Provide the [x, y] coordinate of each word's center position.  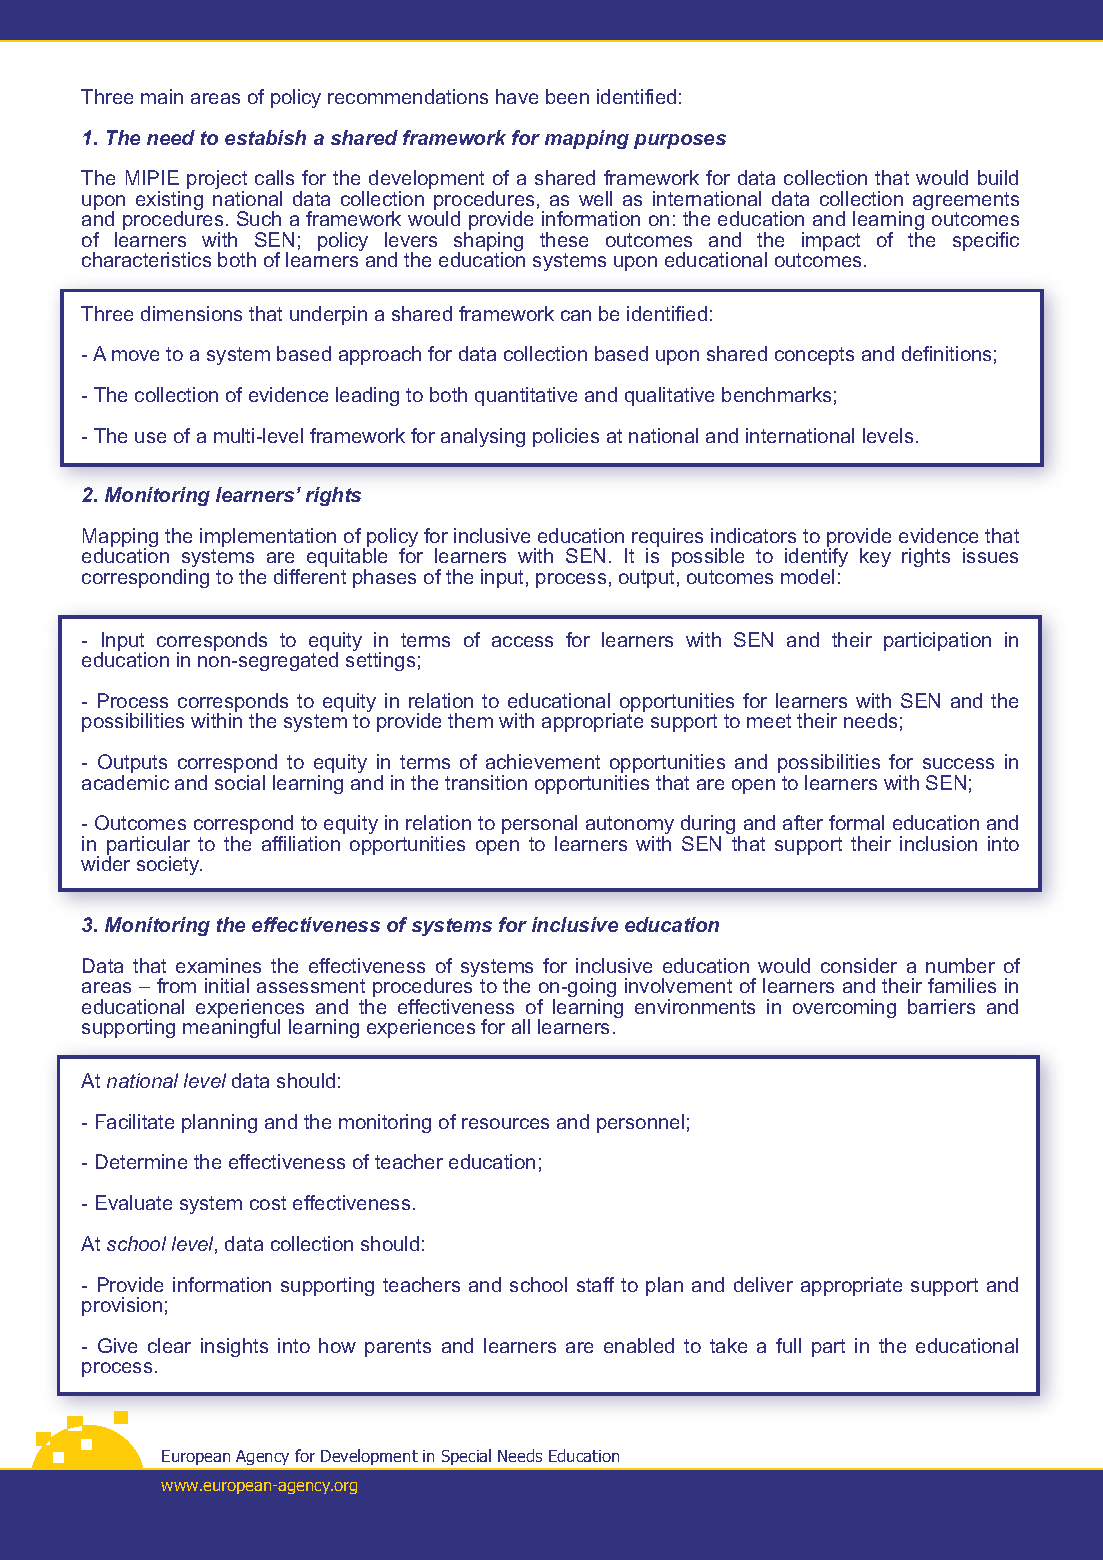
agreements [966, 202]
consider [859, 965]
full [788, 1345]
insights [234, 1347]
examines [218, 965]
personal [539, 826]
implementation [268, 539]
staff [595, 1284]
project [217, 181]
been [567, 96]
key [875, 557]
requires [667, 539]
